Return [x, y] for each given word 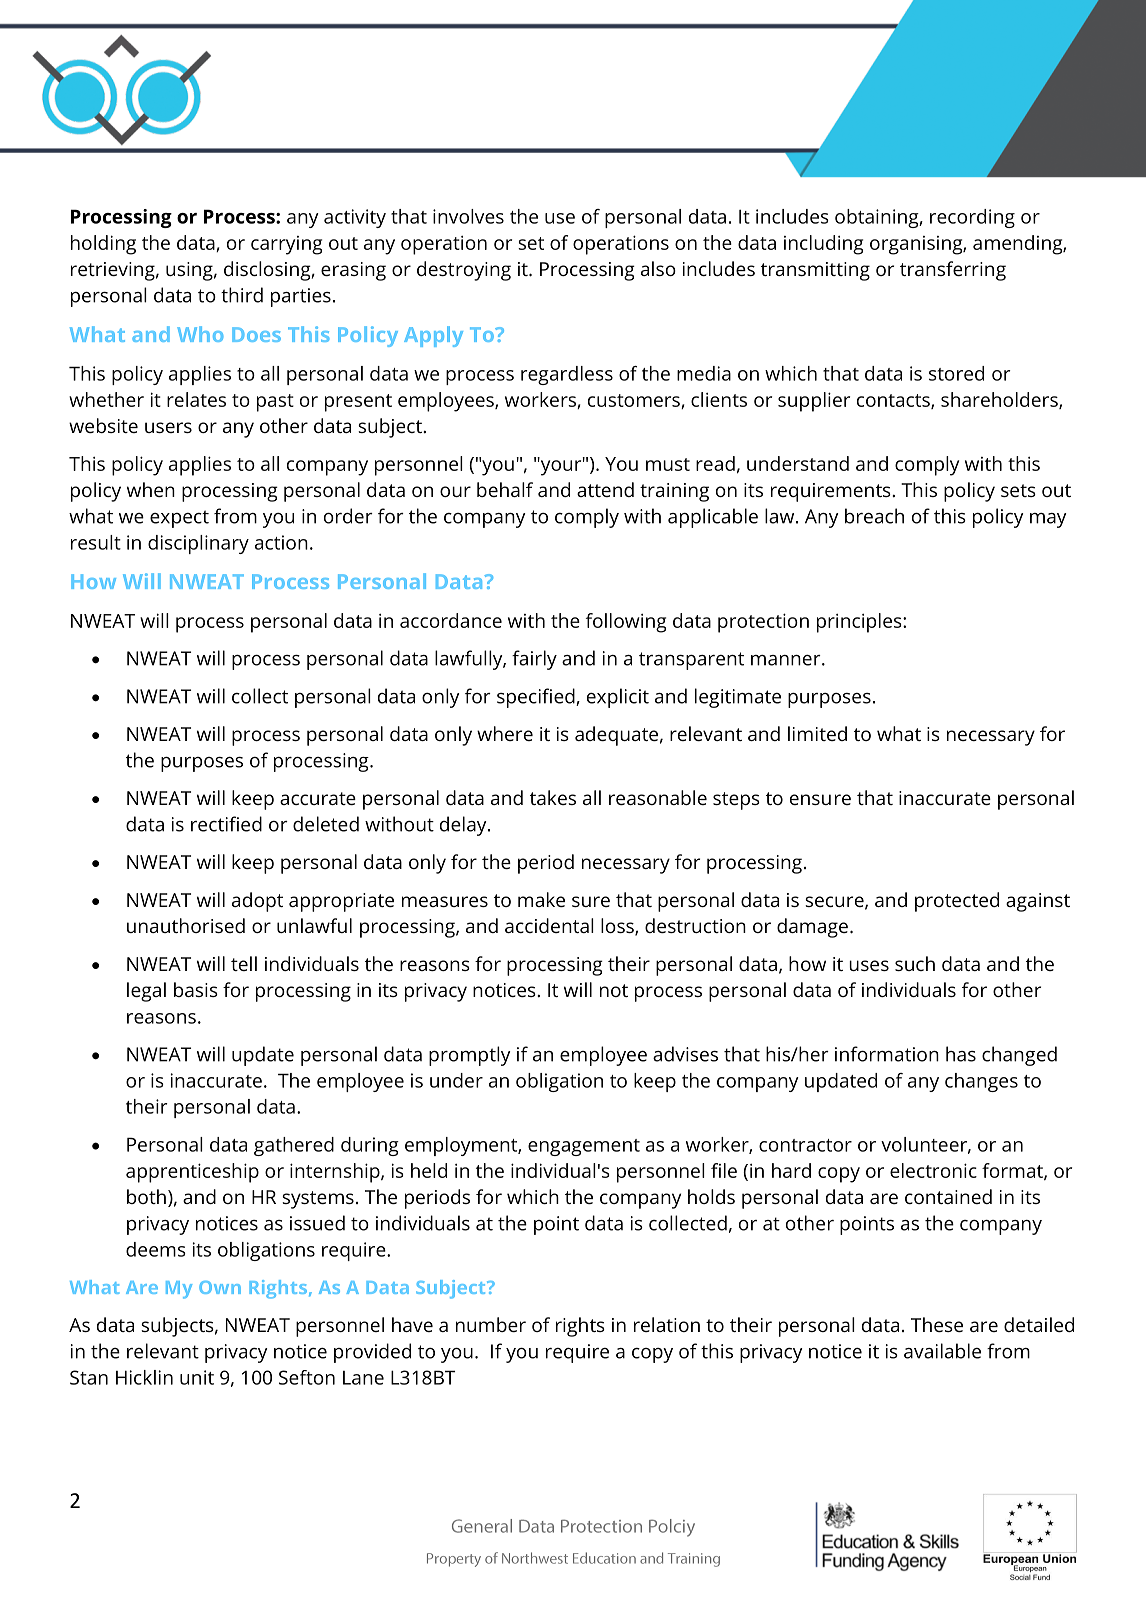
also [658, 268]
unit [197, 1377]
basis [196, 989]
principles [860, 623]
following [626, 623]
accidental [549, 925]
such [915, 963]
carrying [286, 245]
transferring [953, 271]
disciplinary [198, 544]
